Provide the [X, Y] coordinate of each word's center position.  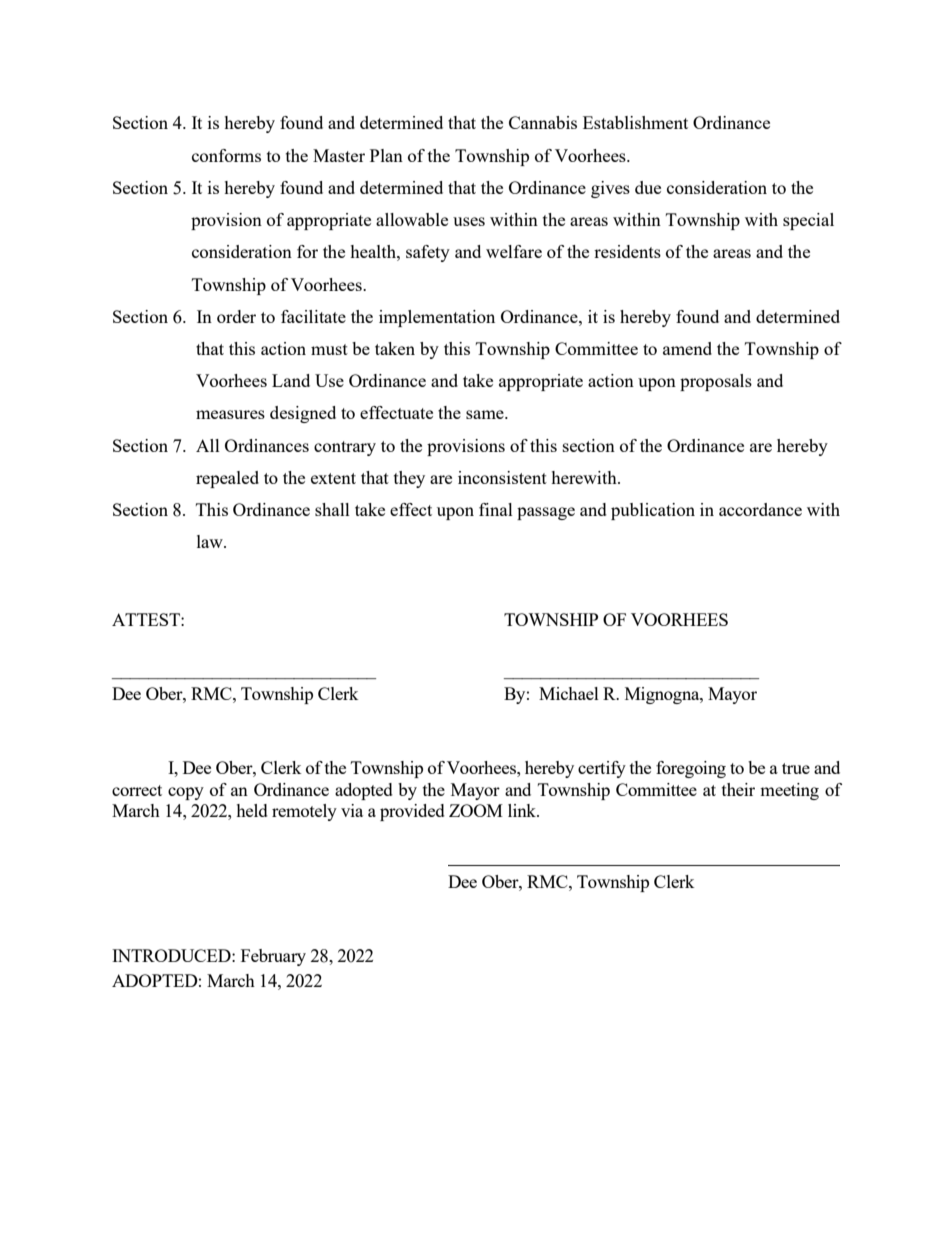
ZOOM [476, 810]
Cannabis [543, 122]
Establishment [635, 122]
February [273, 957]
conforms [226, 155]
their [738, 789]
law [211, 541]
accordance [760, 509]
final [496, 509]
